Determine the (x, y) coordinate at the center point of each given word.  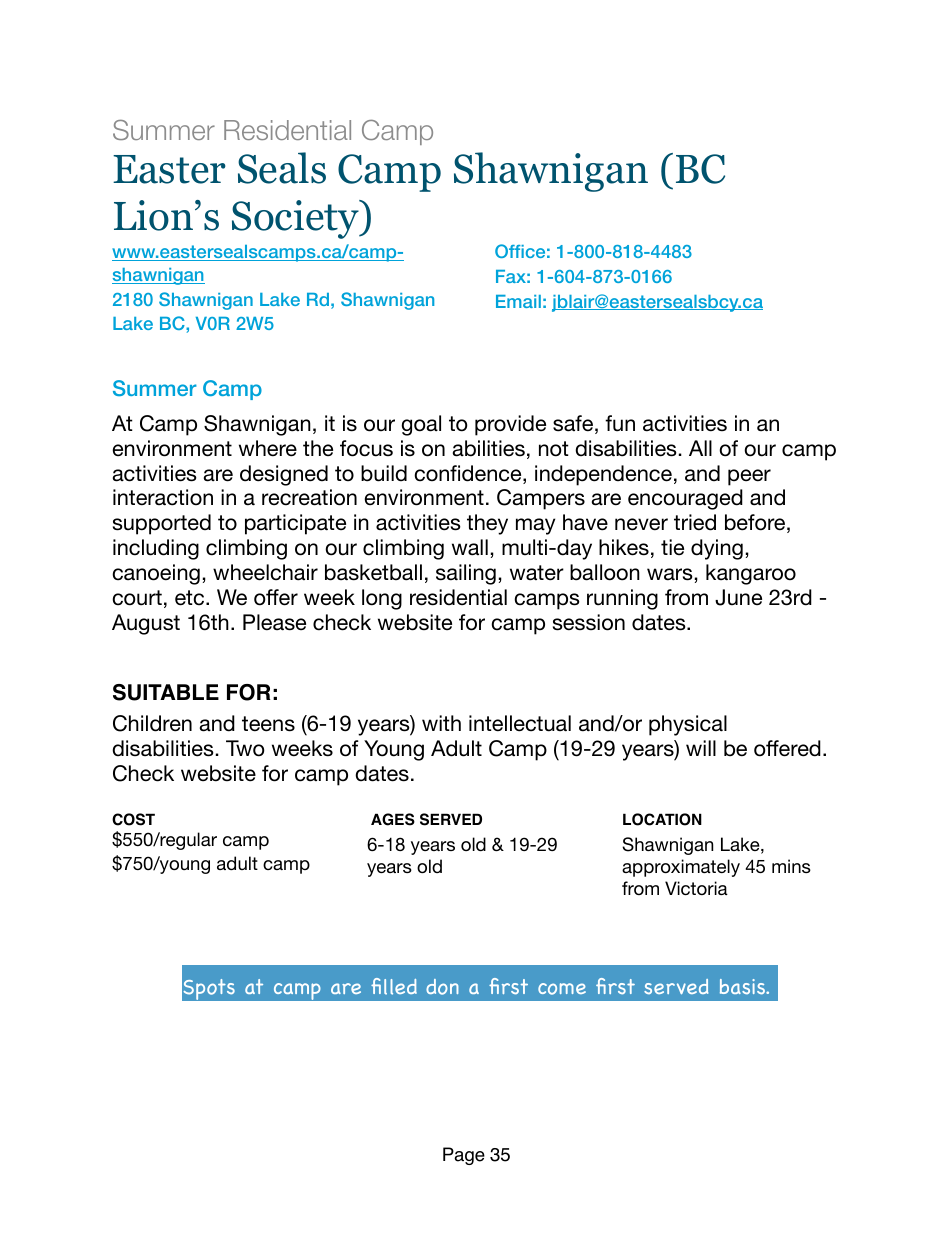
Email (518, 301)
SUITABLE (166, 692)
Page (464, 1156)
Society (297, 219)
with (441, 723)
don (442, 987)
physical (688, 725)
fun (620, 423)
